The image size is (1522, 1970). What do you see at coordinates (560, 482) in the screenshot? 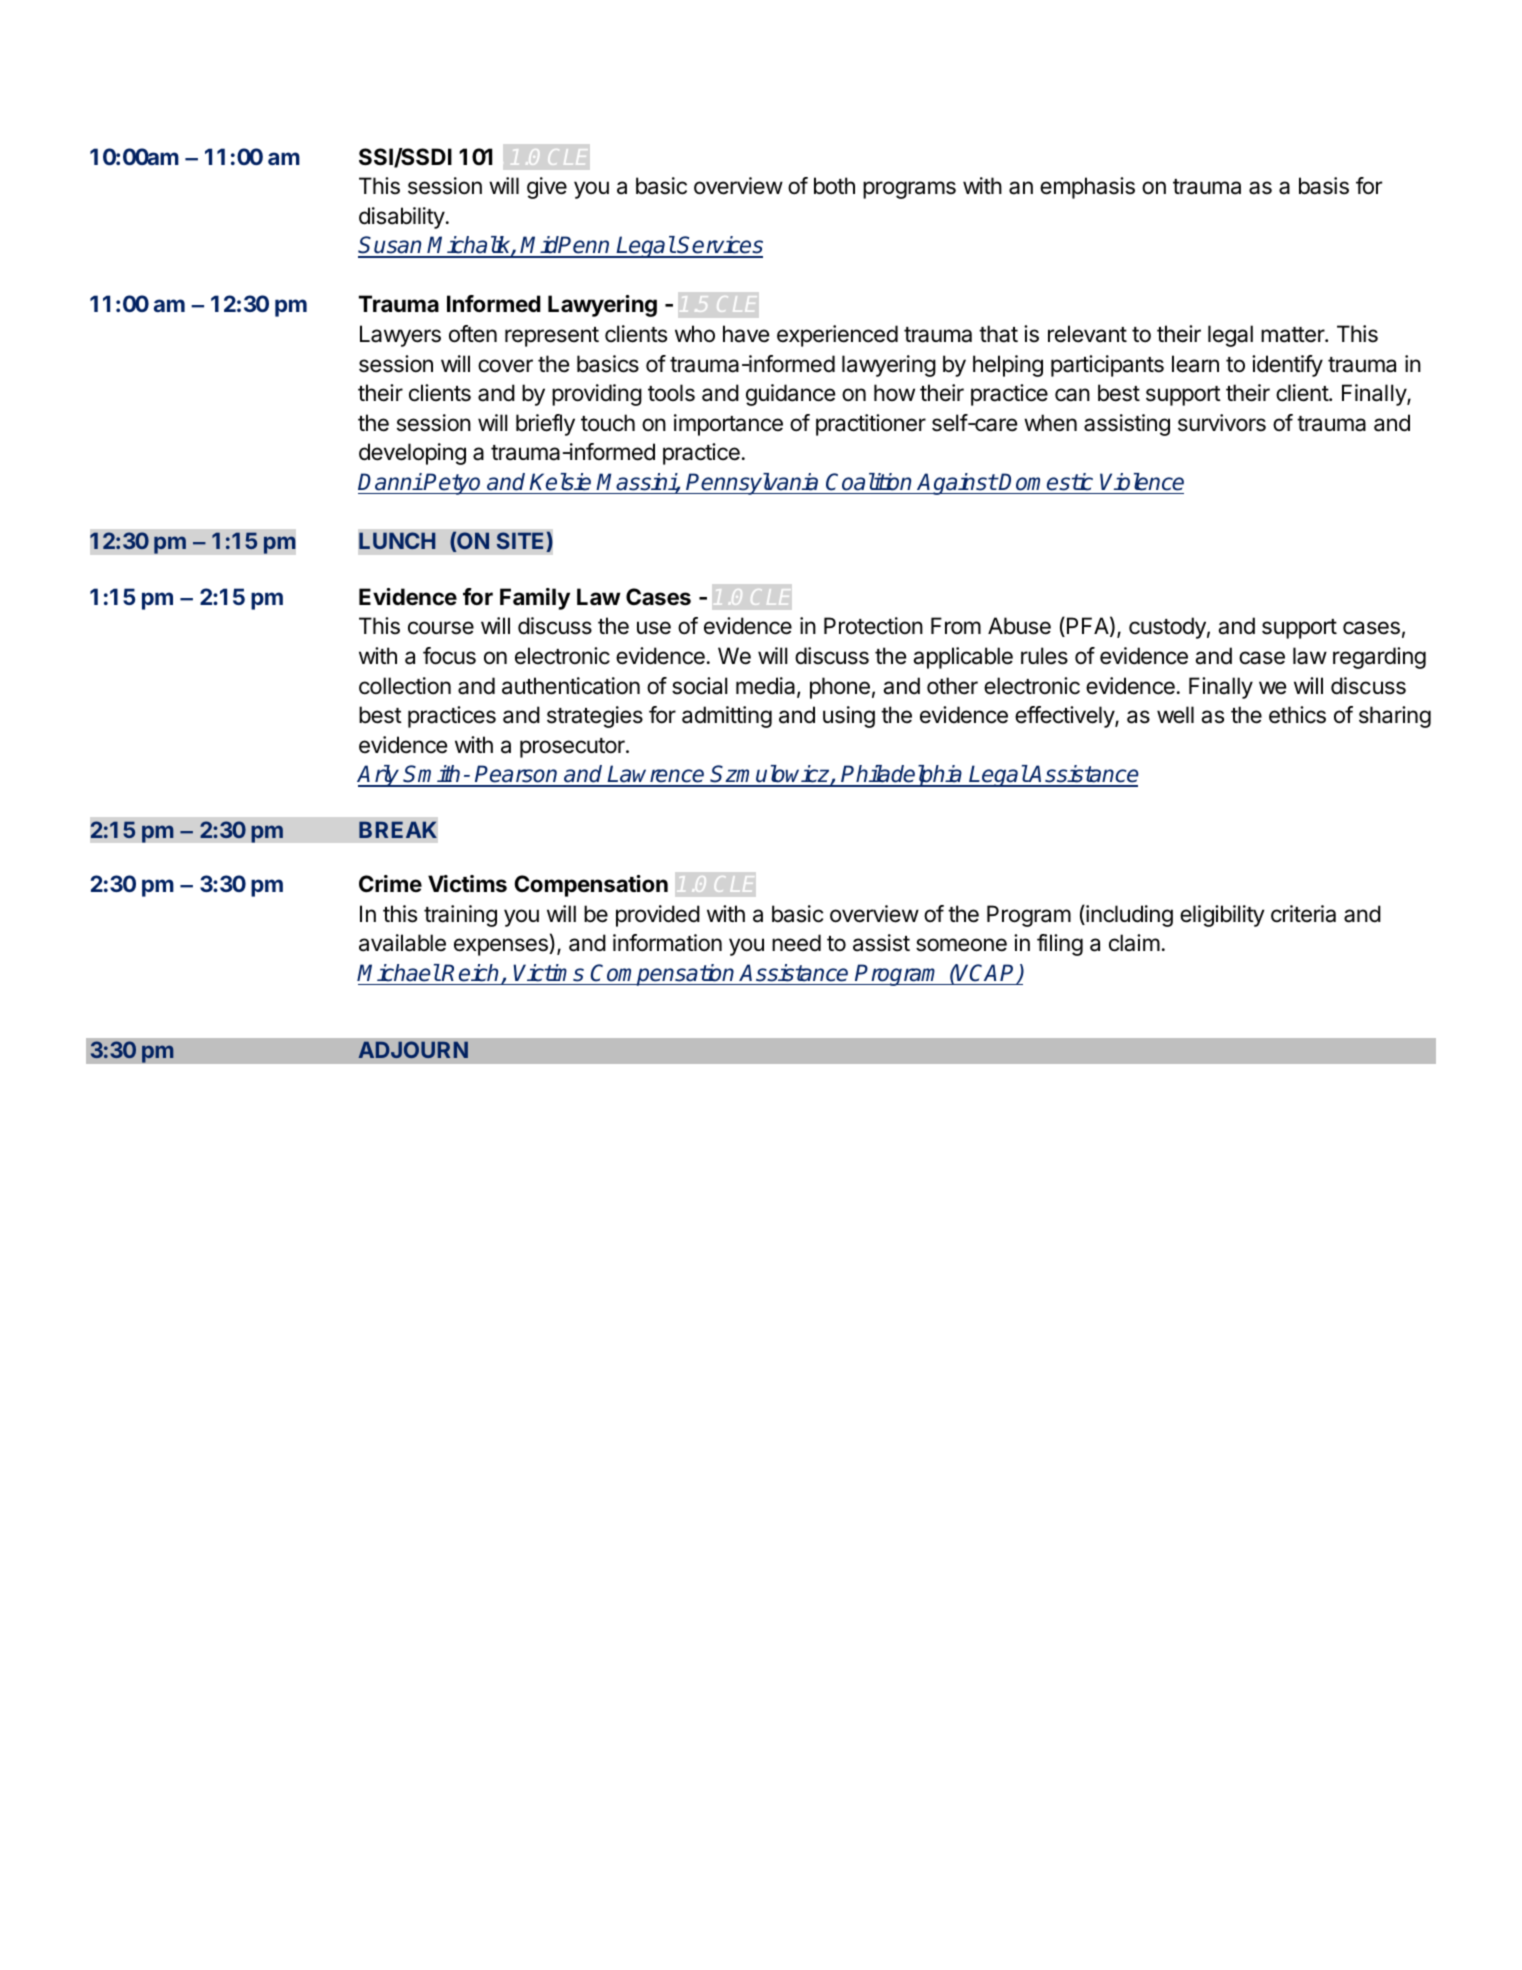
I see `Kelsie` at bounding box center [560, 482].
